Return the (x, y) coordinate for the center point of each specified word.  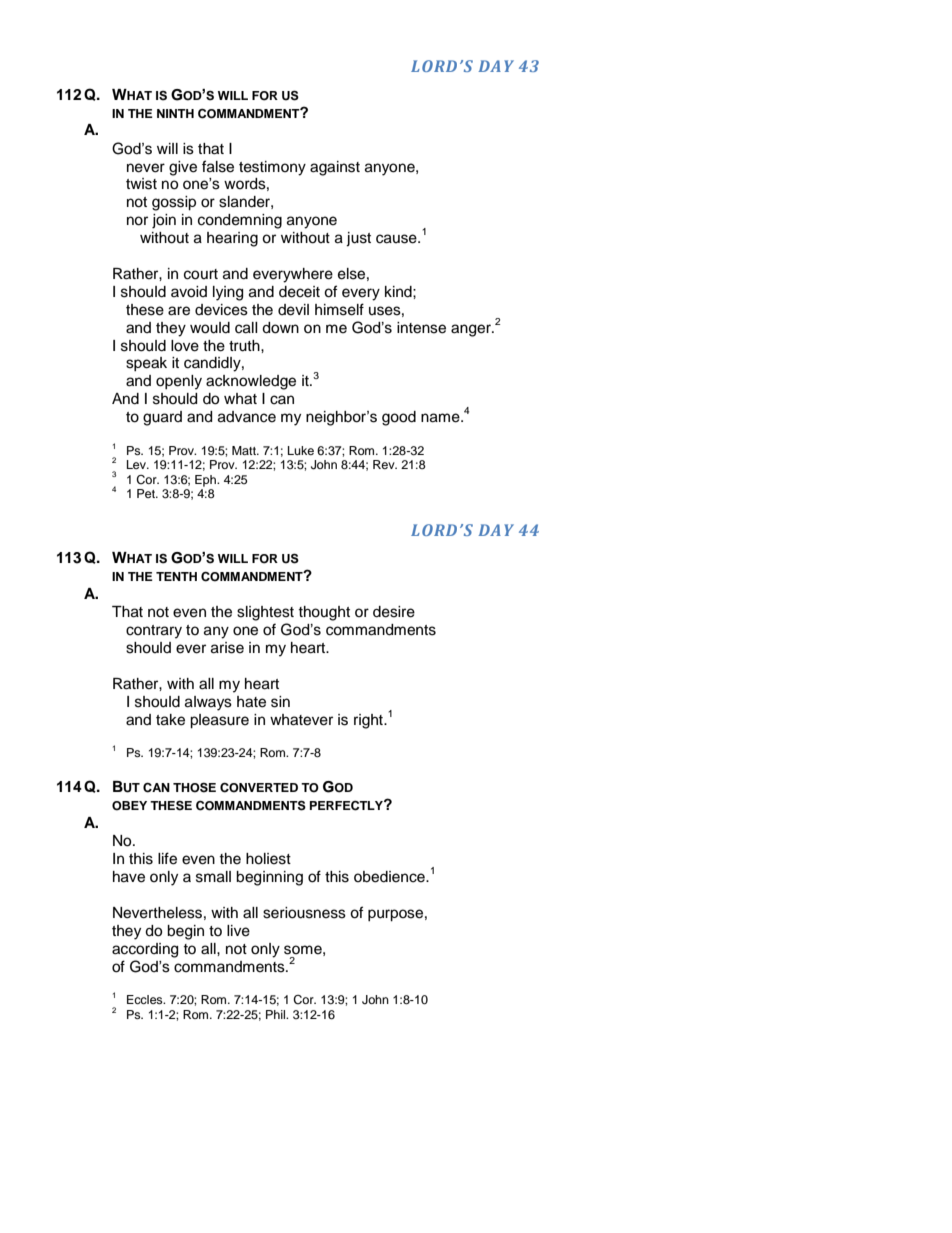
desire (394, 612)
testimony (272, 168)
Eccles (146, 999)
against (335, 168)
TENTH (176, 576)
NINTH (175, 113)
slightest (265, 613)
